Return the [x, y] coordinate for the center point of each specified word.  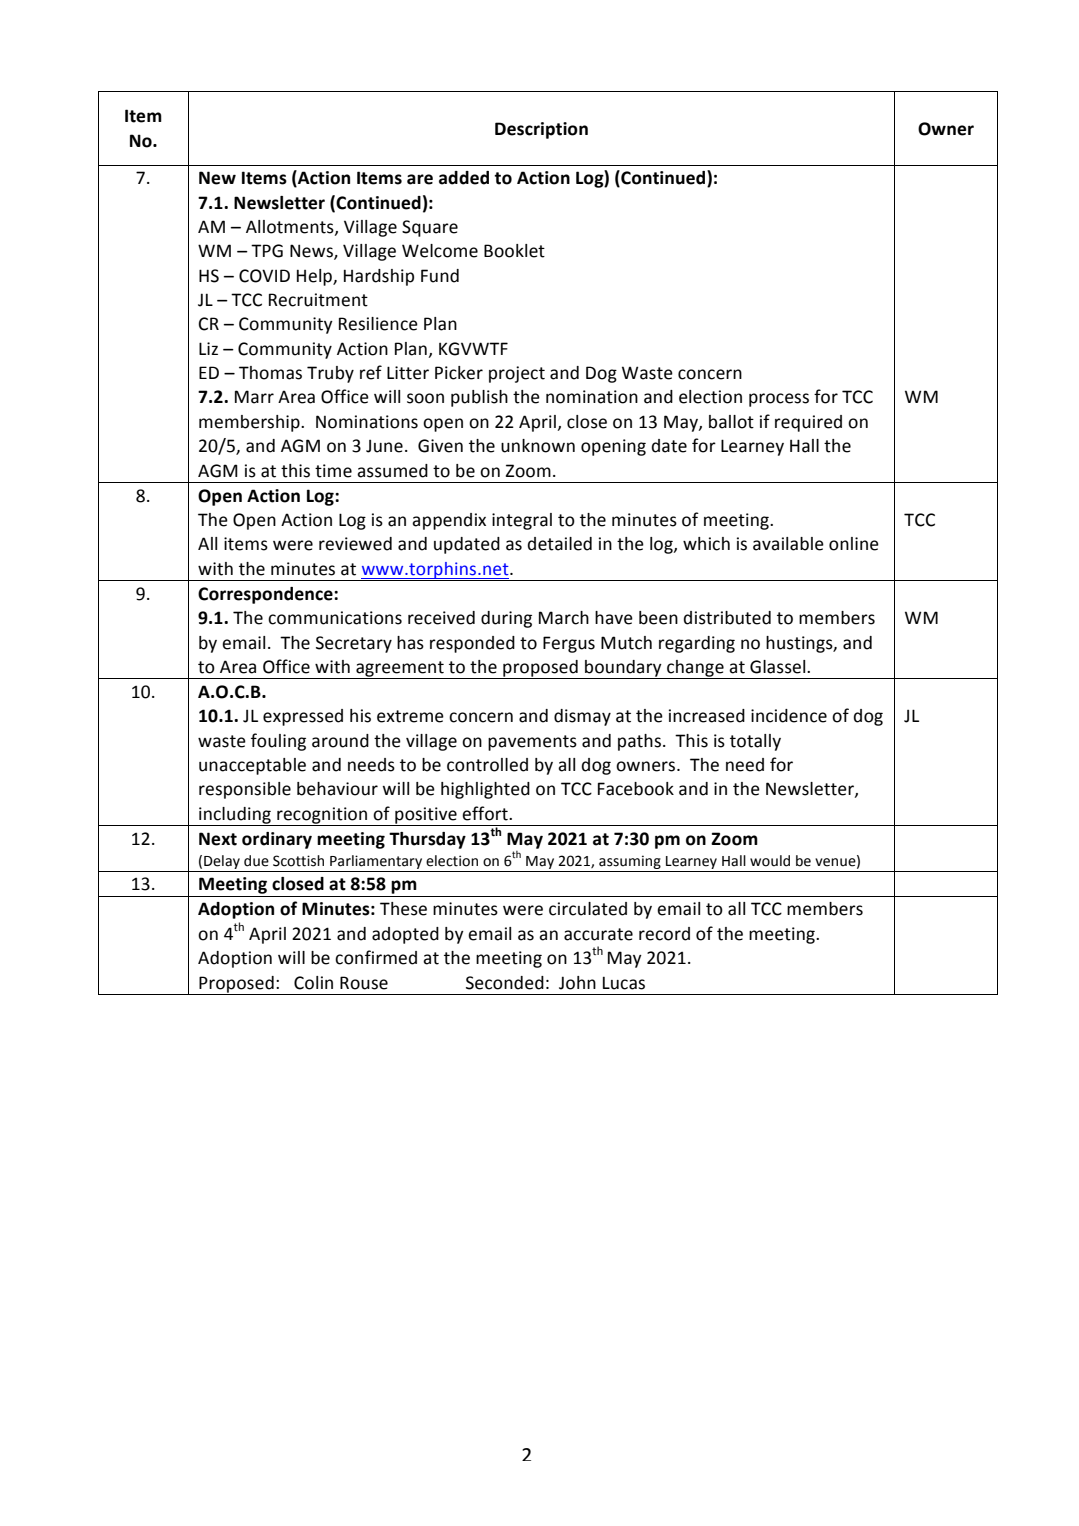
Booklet [514, 251]
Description [541, 130]
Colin [313, 983]
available [788, 544]
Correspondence [266, 595]
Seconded [505, 983]
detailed [560, 544]
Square [430, 228]
